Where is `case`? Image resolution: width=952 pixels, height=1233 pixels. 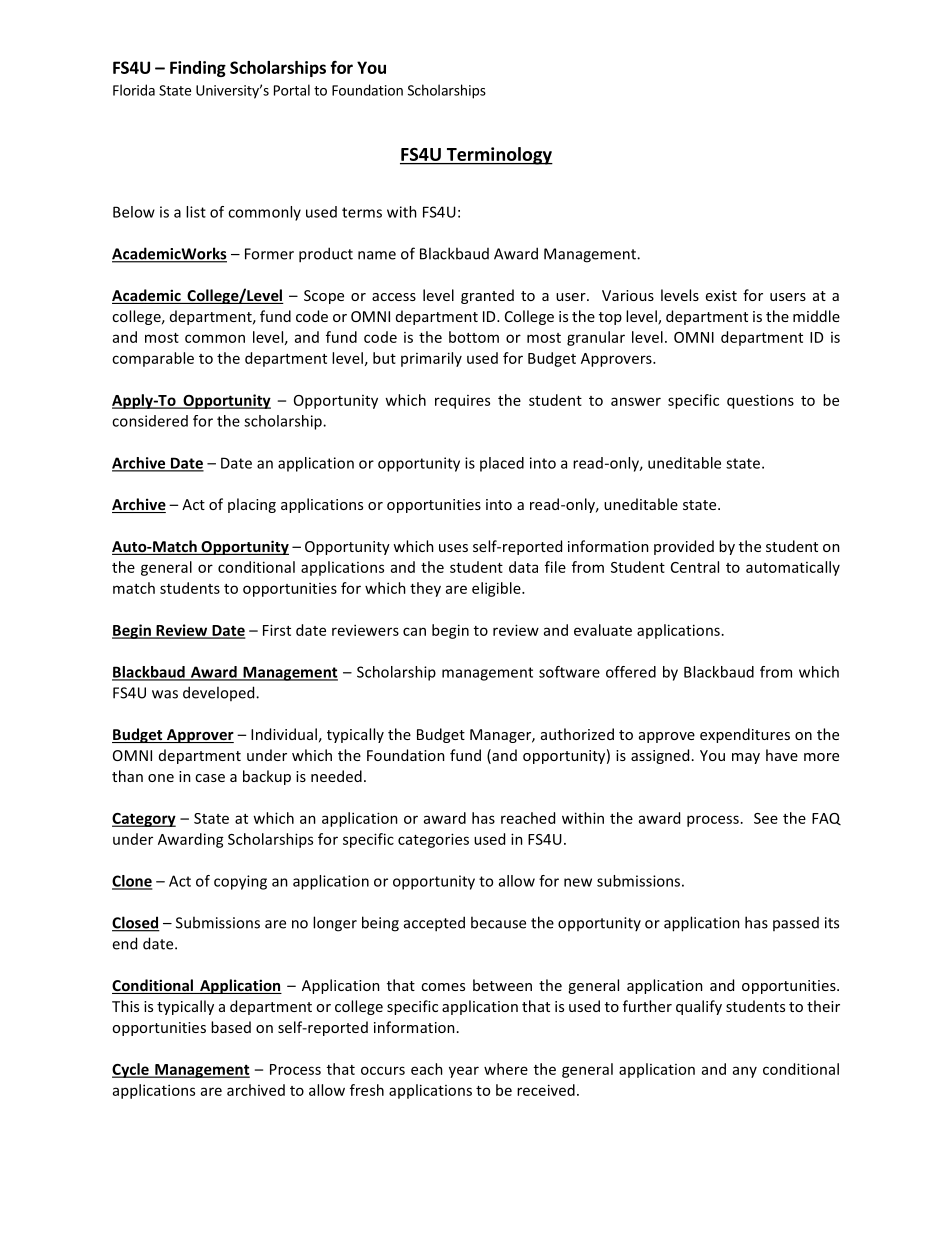 case is located at coordinates (210, 778).
